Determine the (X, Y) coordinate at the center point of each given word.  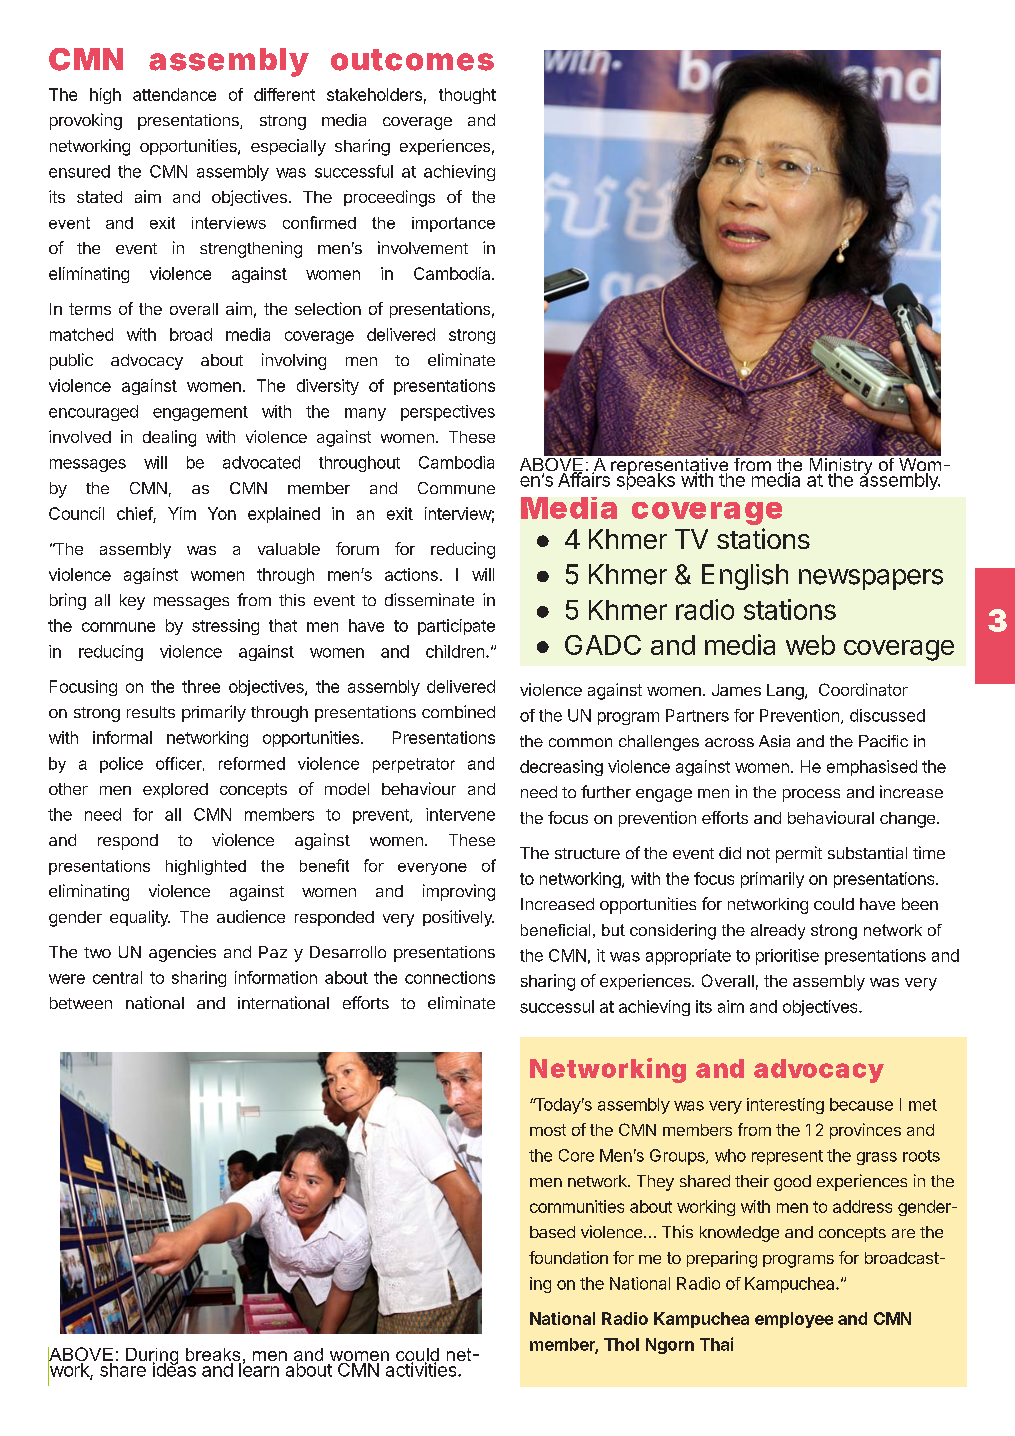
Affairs (585, 478)
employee (794, 1320)
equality (140, 918)
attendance (174, 94)
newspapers (871, 579)
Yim (182, 513)
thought (467, 96)
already (778, 932)
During (152, 1357)
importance (453, 224)
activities (422, 1368)
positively (458, 918)
